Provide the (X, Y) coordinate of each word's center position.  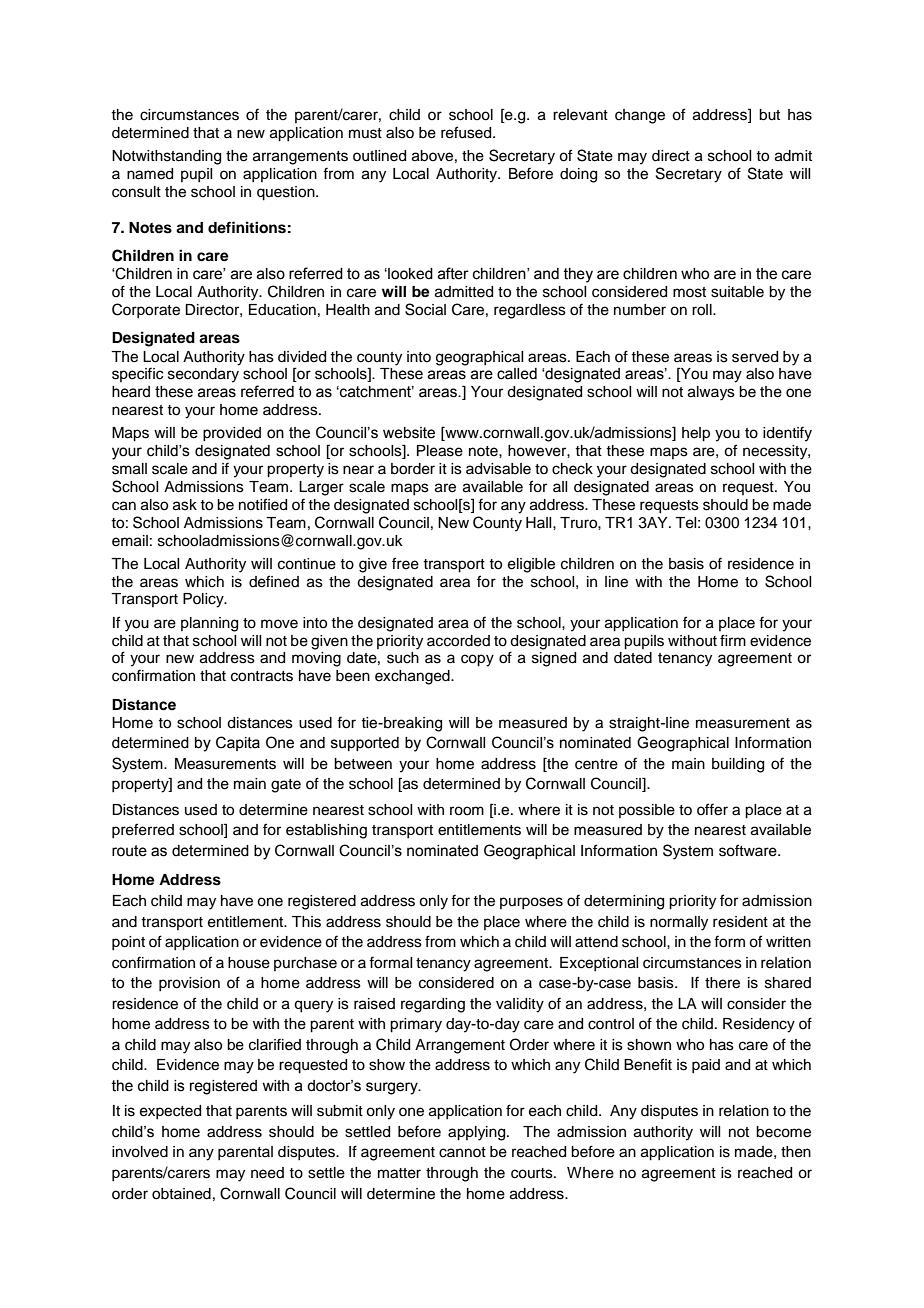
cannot (462, 1152)
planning (209, 624)
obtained (181, 1194)
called (517, 374)
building (738, 765)
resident (740, 922)
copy (477, 660)
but (769, 115)
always (711, 393)
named (150, 174)
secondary (203, 375)
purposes (531, 903)
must (365, 133)
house (249, 963)
